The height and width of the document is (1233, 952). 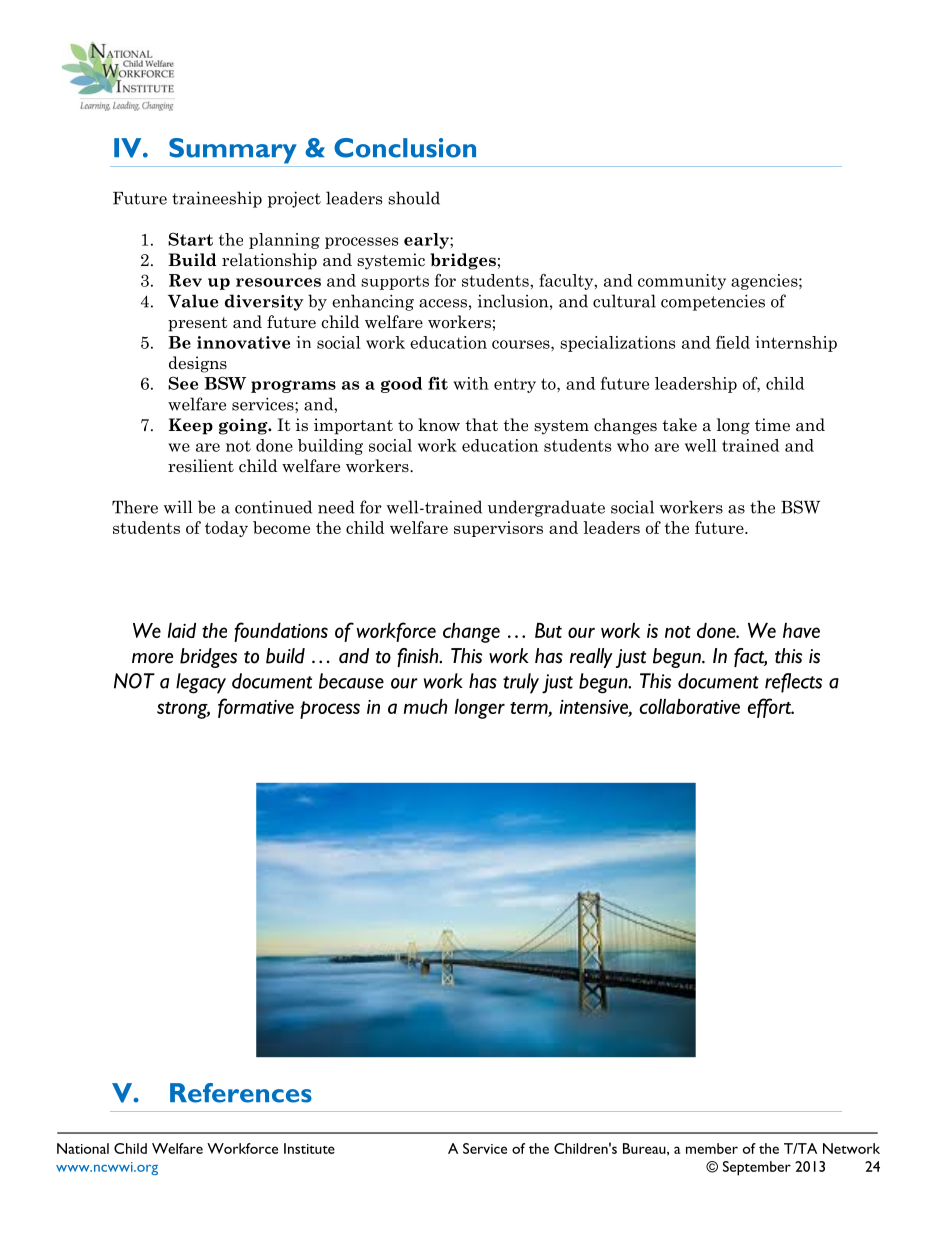 I want to click on take, so click(x=679, y=425).
